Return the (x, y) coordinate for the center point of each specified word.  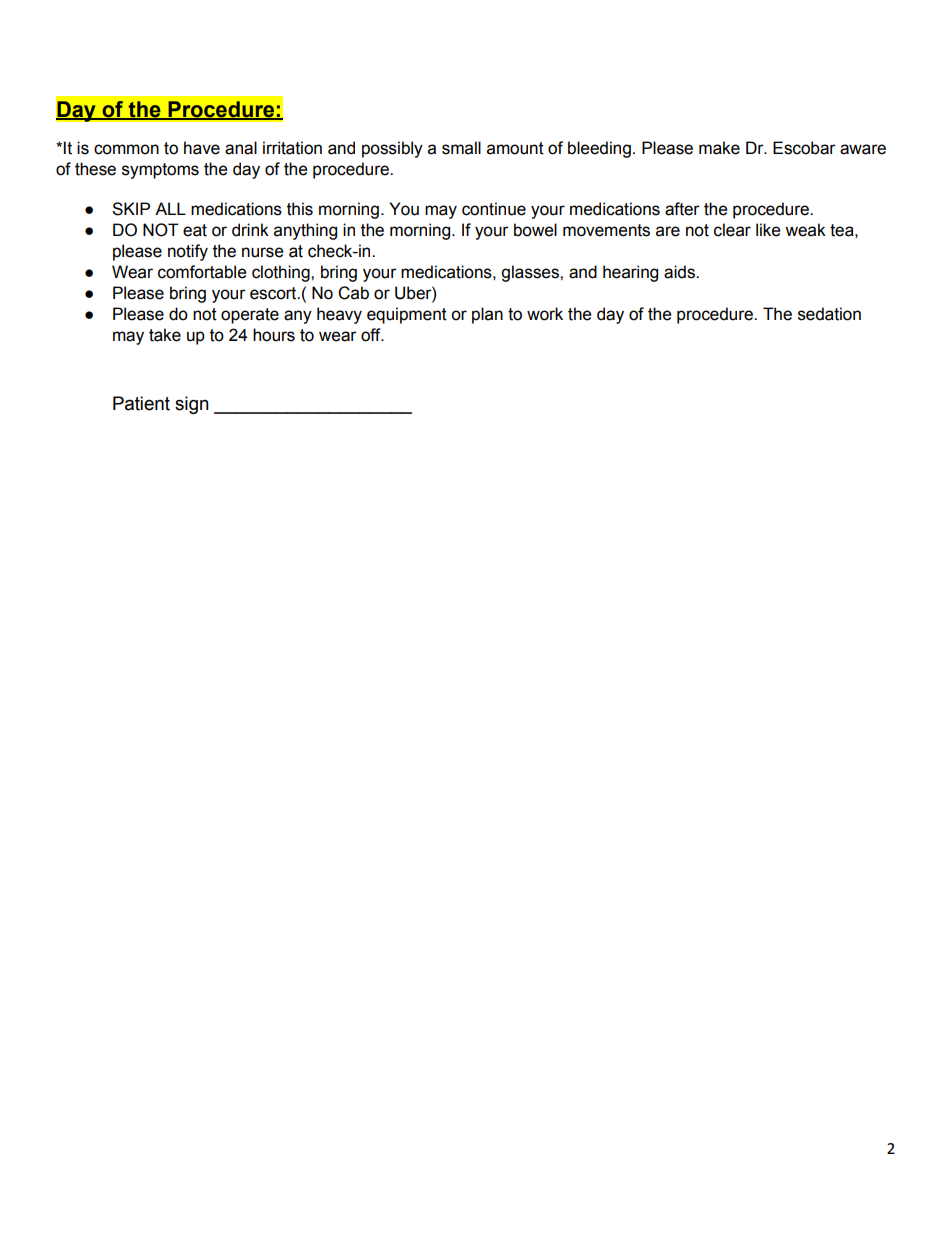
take (165, 335)
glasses (531, 273)
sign (192, 405)
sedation (829, 314)
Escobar (804, 148)
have (202, 148)
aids (680, 272)
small (461, 148)
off (372, 335)
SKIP (131, 209)
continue (494, 209)
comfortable (202, 272)
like (768, 230)
